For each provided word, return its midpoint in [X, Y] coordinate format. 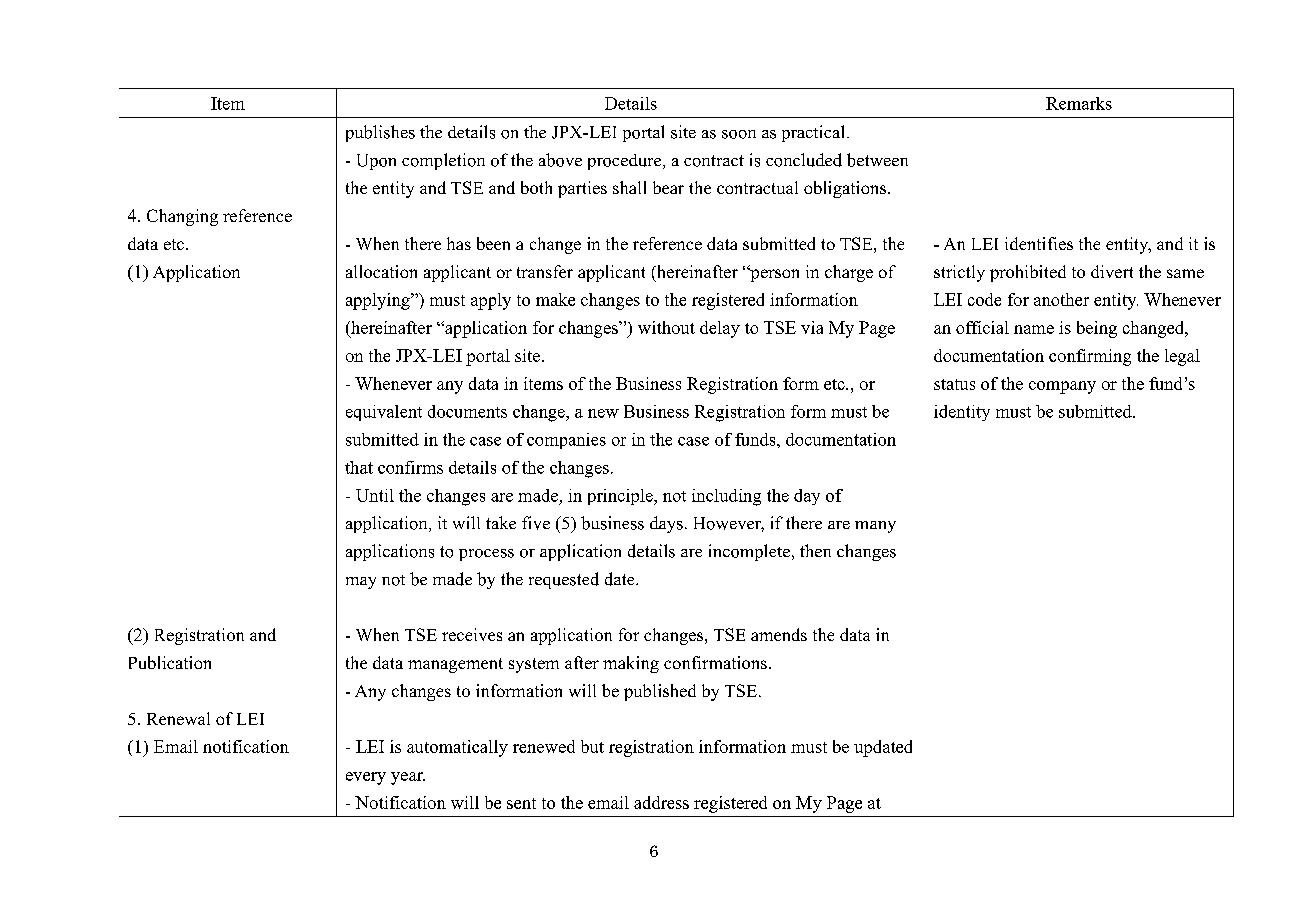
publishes [380, 133]
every [366, 778]
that [359, 467]
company [1062, 387]
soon [739, 134]
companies [566, 441]
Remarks [1079, 103]
